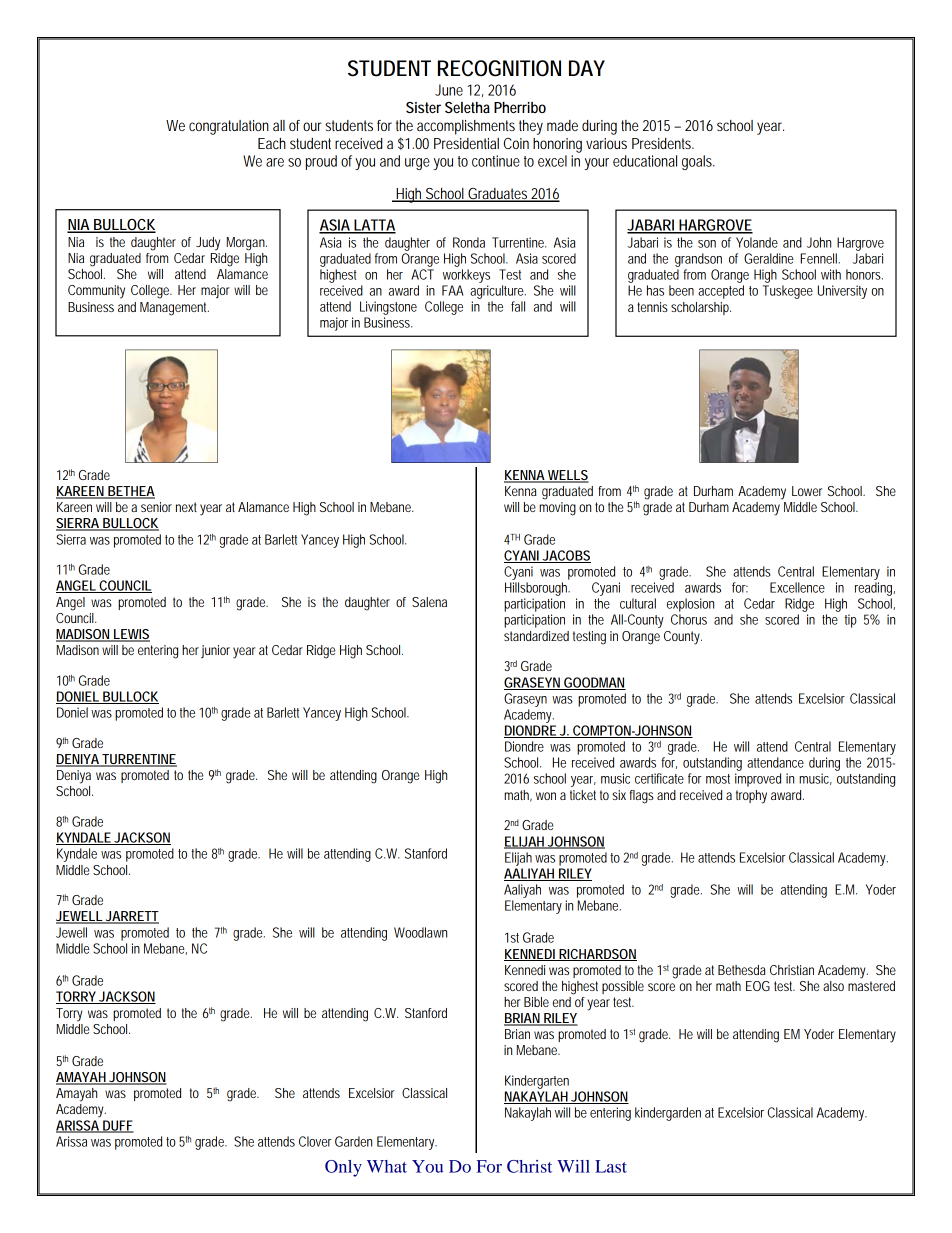  Describe the element at coordinates (536, 636) in the screenshot. I see `standardized` at that location.
